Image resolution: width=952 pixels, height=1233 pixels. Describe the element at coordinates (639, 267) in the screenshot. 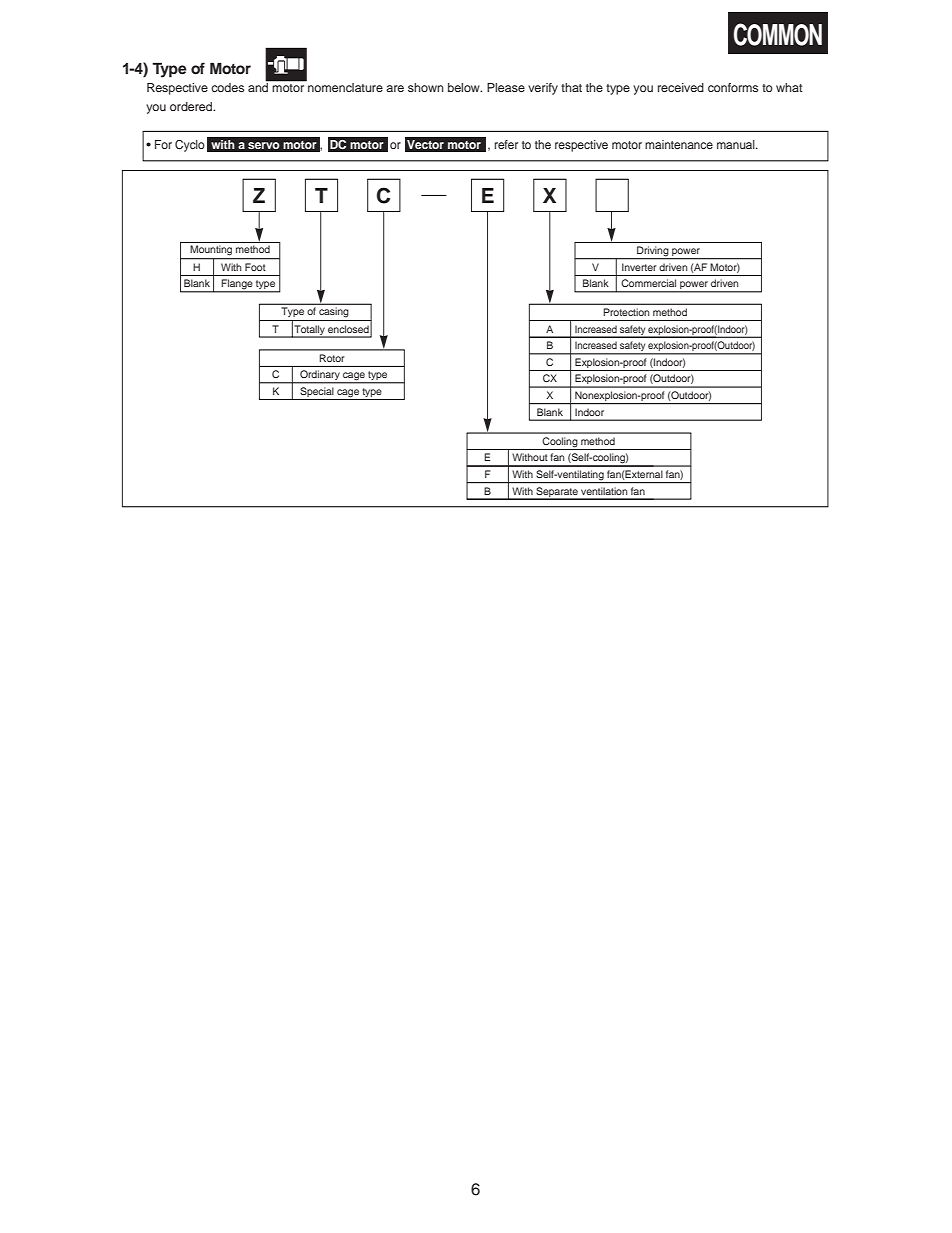

I see `Inverter` at that location.
